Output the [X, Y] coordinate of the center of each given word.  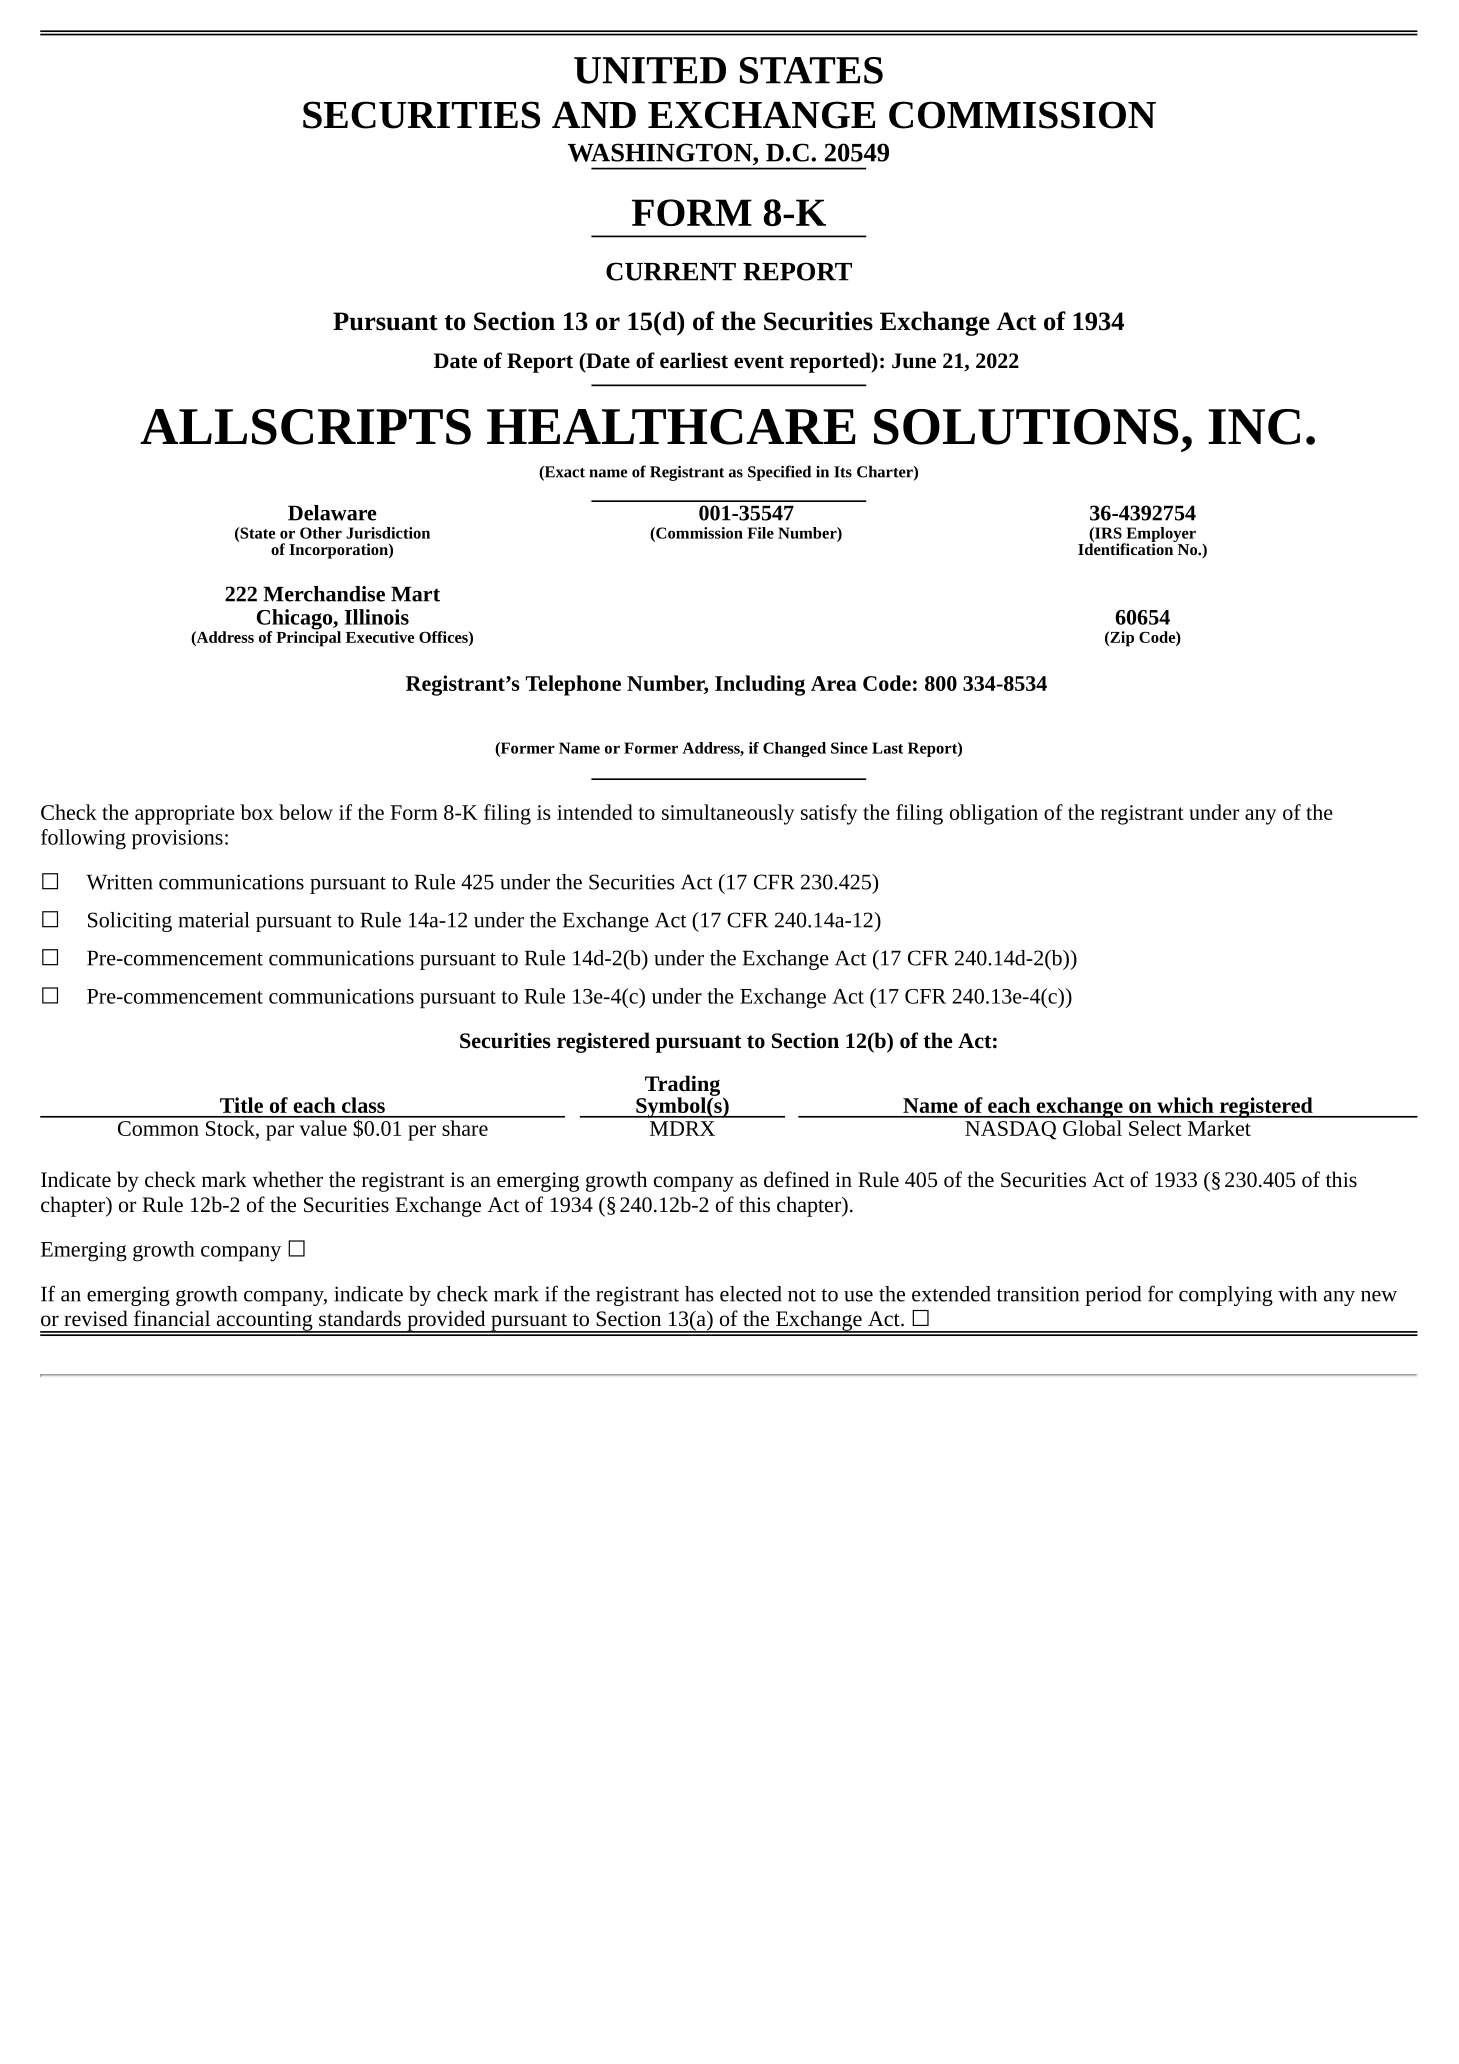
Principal [308, 638]
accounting [264, 1322]
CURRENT [671, 271]
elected [751, 1294]
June [914, 361]
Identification [1127, 548]
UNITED [650, 70]
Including [760, 685]
